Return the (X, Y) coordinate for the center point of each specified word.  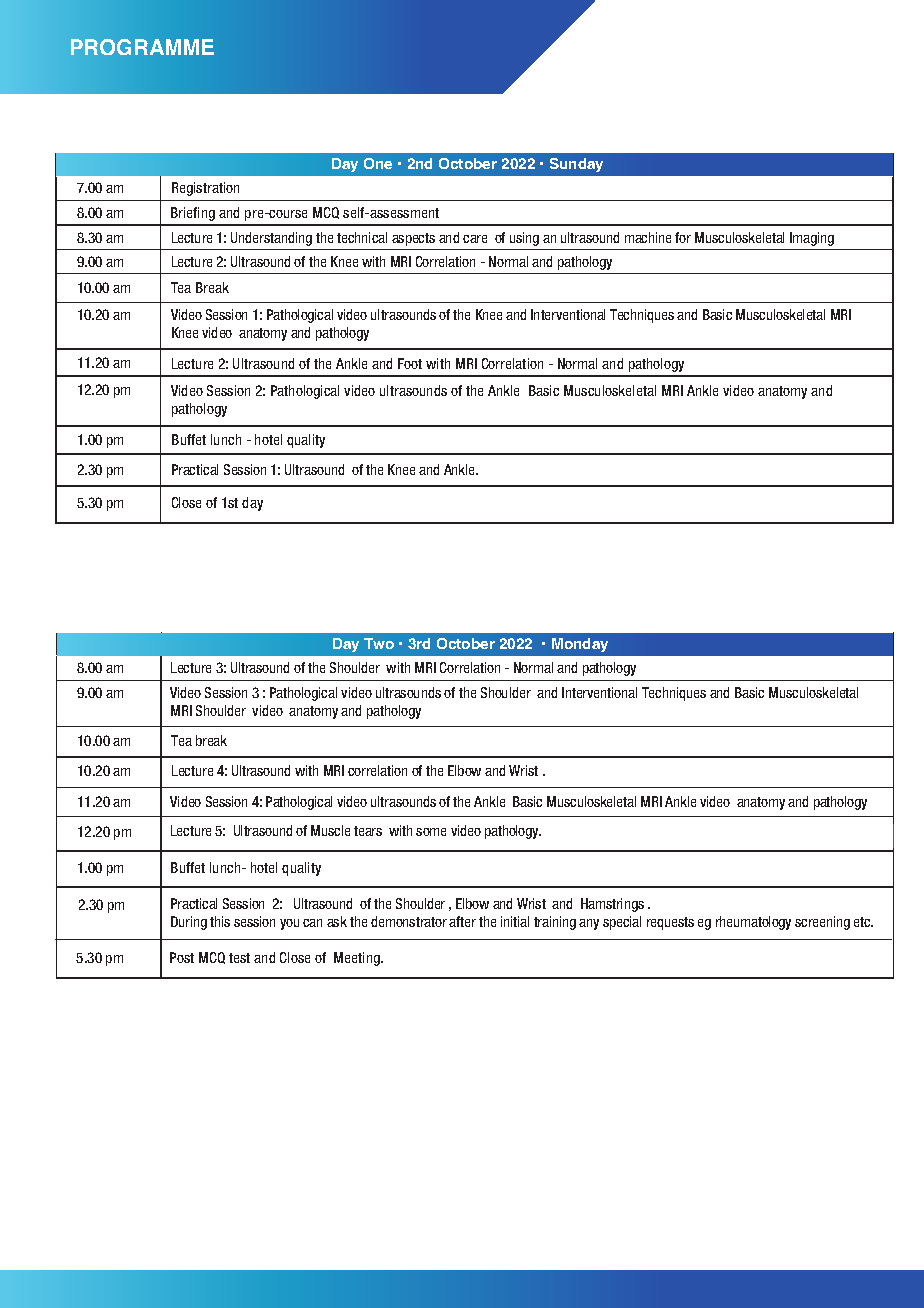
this (220, 921)
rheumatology (753, 923)
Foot (410, 363)
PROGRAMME (142, 47)
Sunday (576, 165)
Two (379, 643)
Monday (580, 645)
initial (515, 921)
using (524, 239)
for (683, 237)
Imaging (812, 239)
